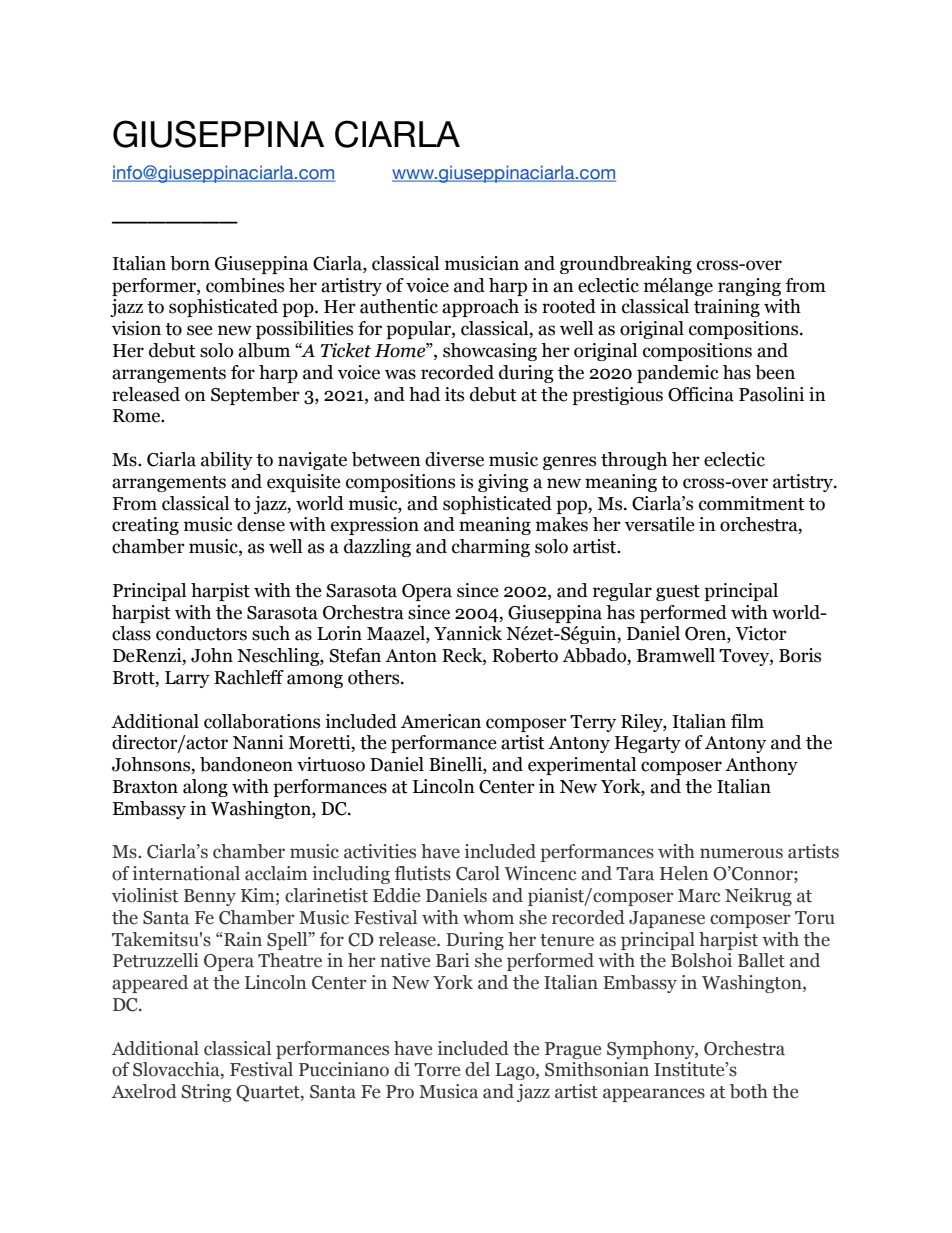 The height and width of the screenshot is (1233, 952). Describe the element at coordinates (749, 287) in the screenshot. I see `ranging` at that location.
